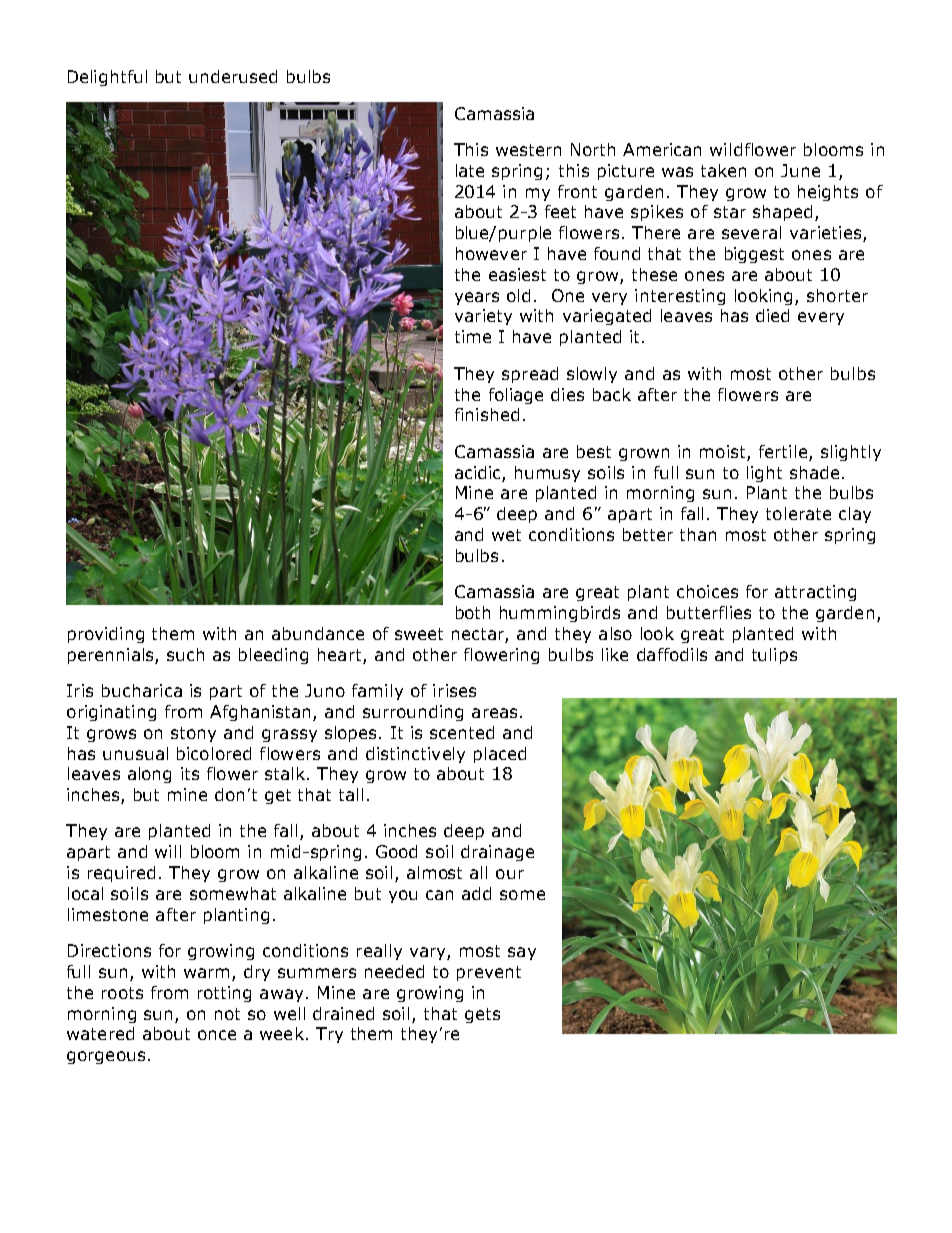  What do you see at coordinates (500, 755) in the screenshot?
I see `placed` at bounding box center [500, 755].
